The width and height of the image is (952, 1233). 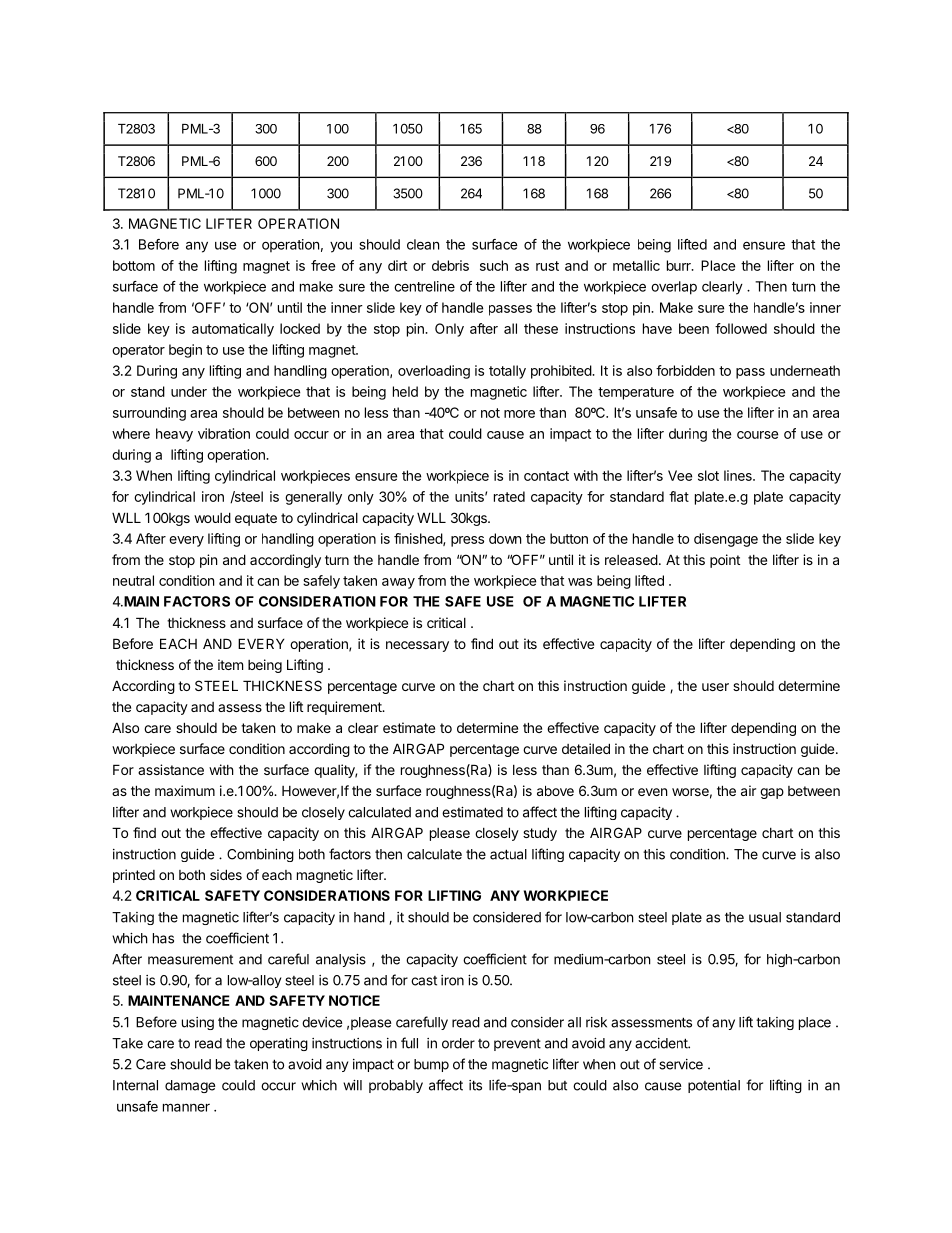 What do you see at coordinates (212, 517) in the image?
I see `would` at bounding box center [212, 517].
